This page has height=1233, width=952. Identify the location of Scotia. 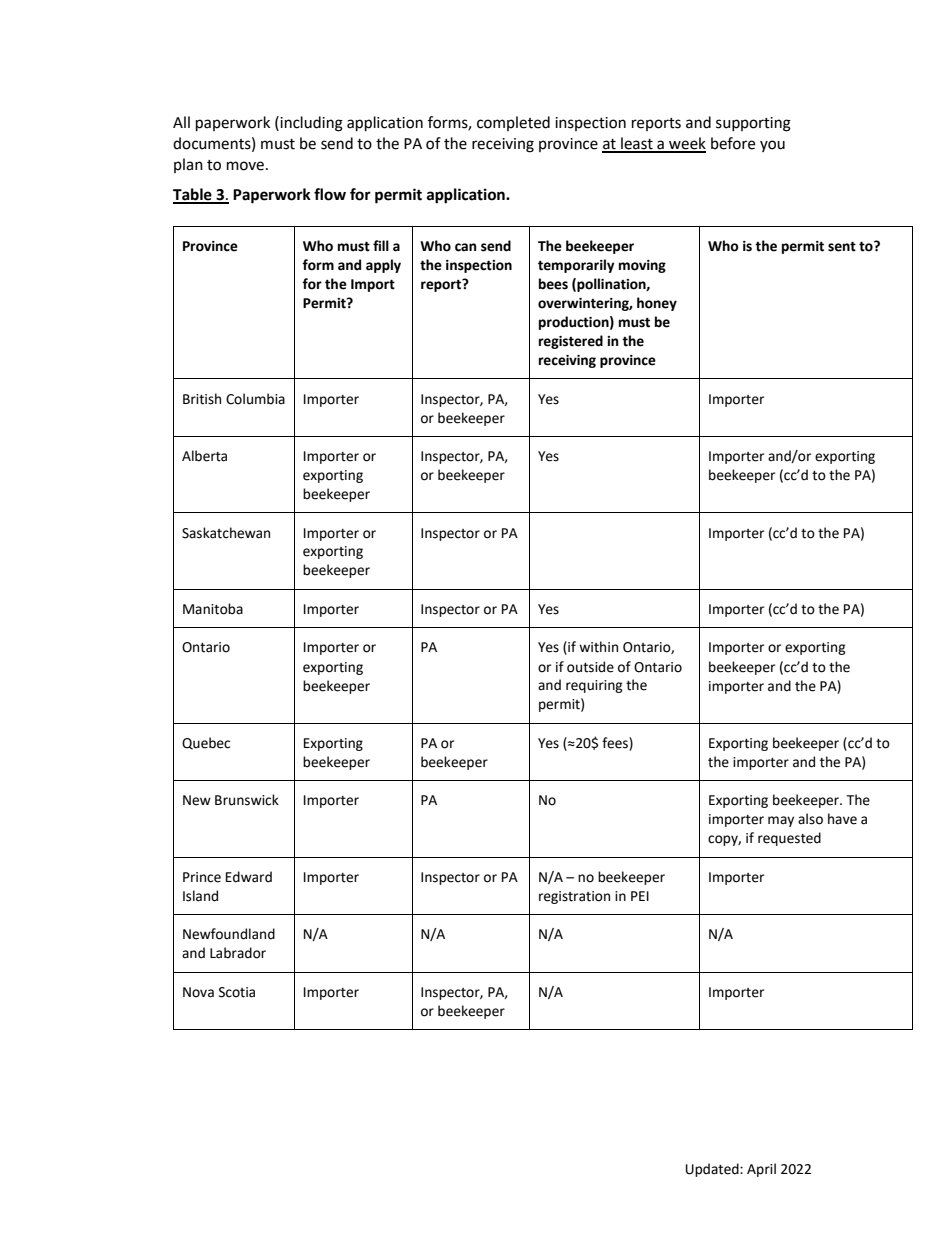
(237, 992).
